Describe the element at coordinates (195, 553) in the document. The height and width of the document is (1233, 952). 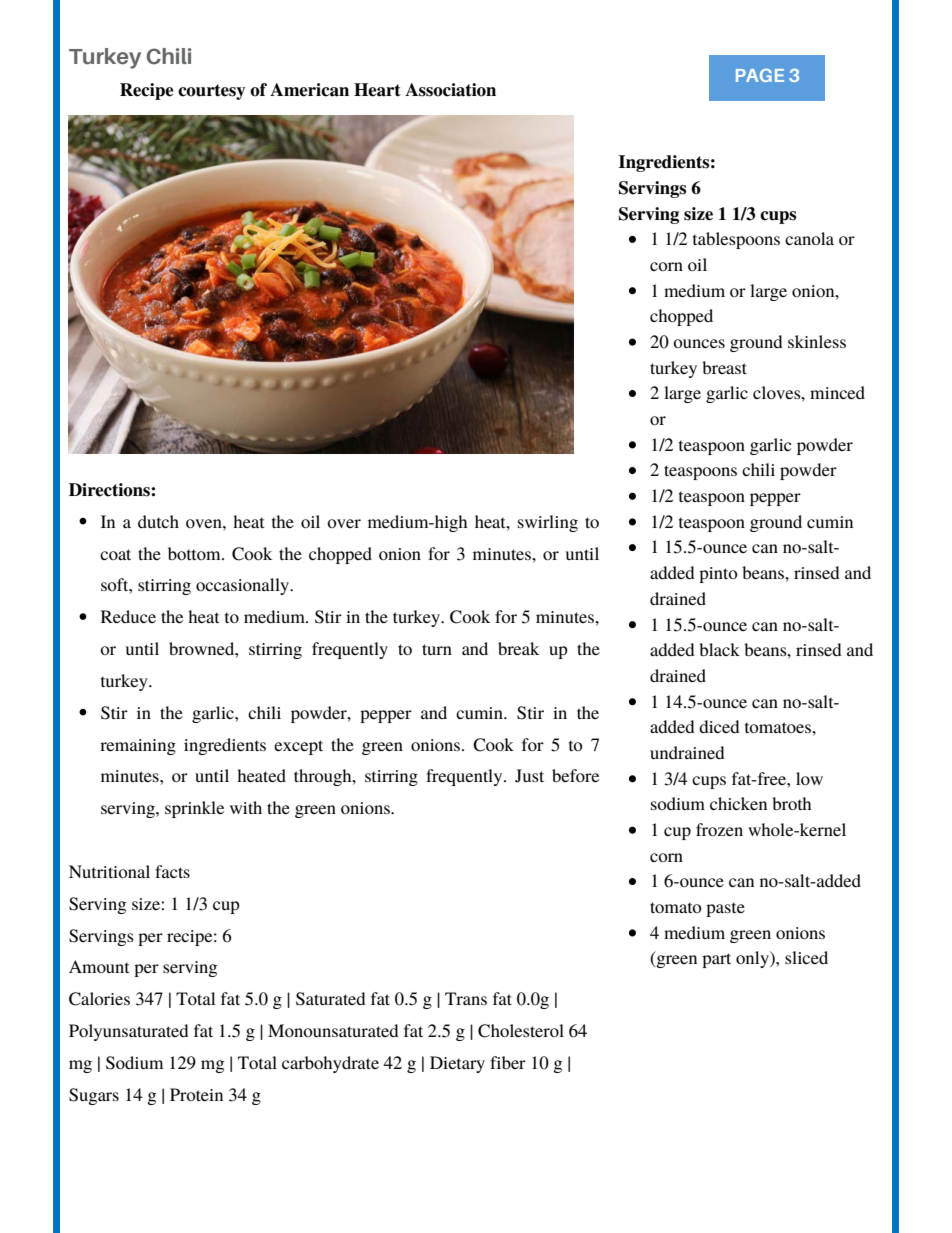
I see `bottom` at that location.
